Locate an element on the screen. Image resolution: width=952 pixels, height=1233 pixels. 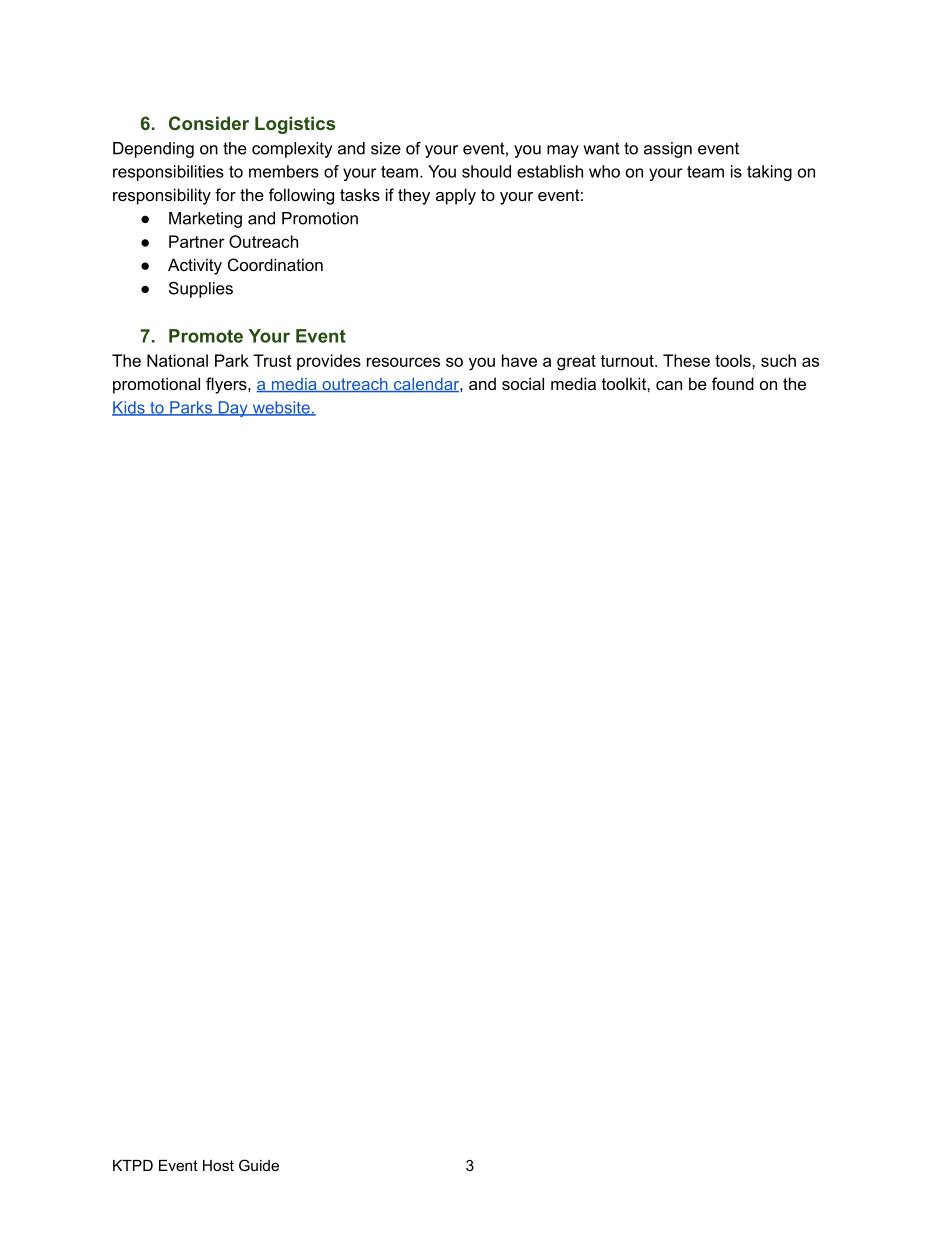
Day is located at coordinates (233, 409).
